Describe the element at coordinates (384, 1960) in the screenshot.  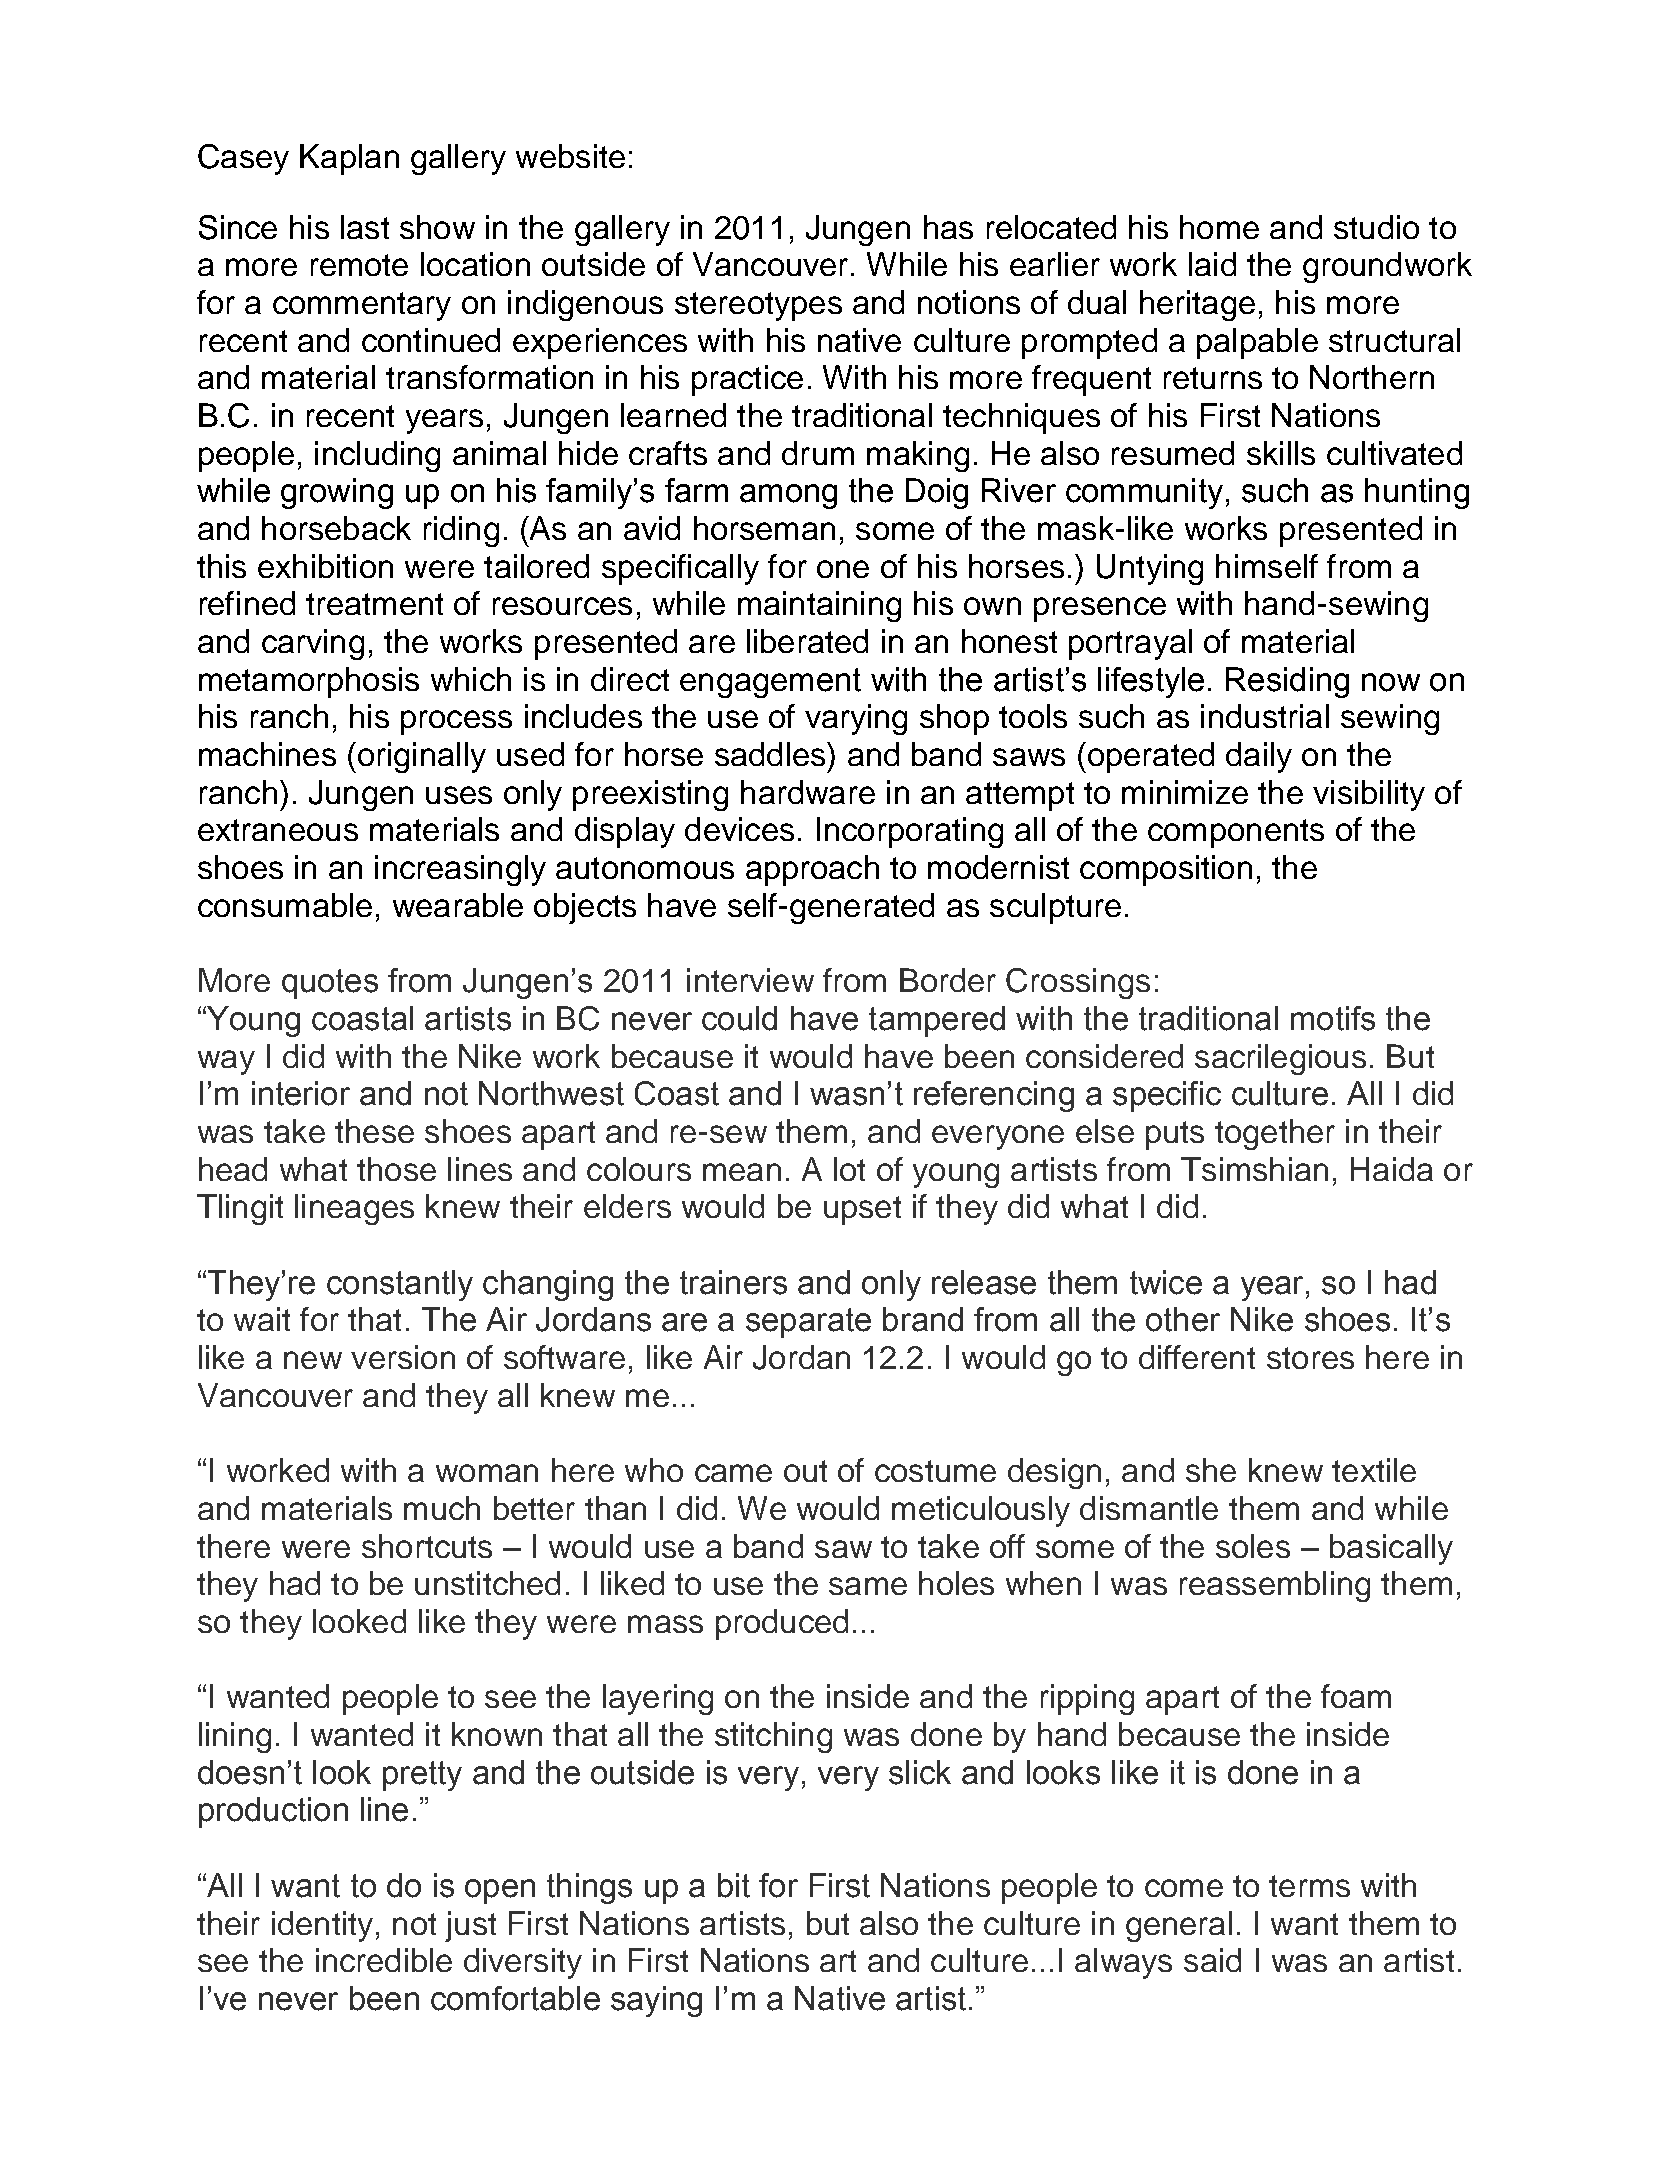
I see `incredible` at that location.
